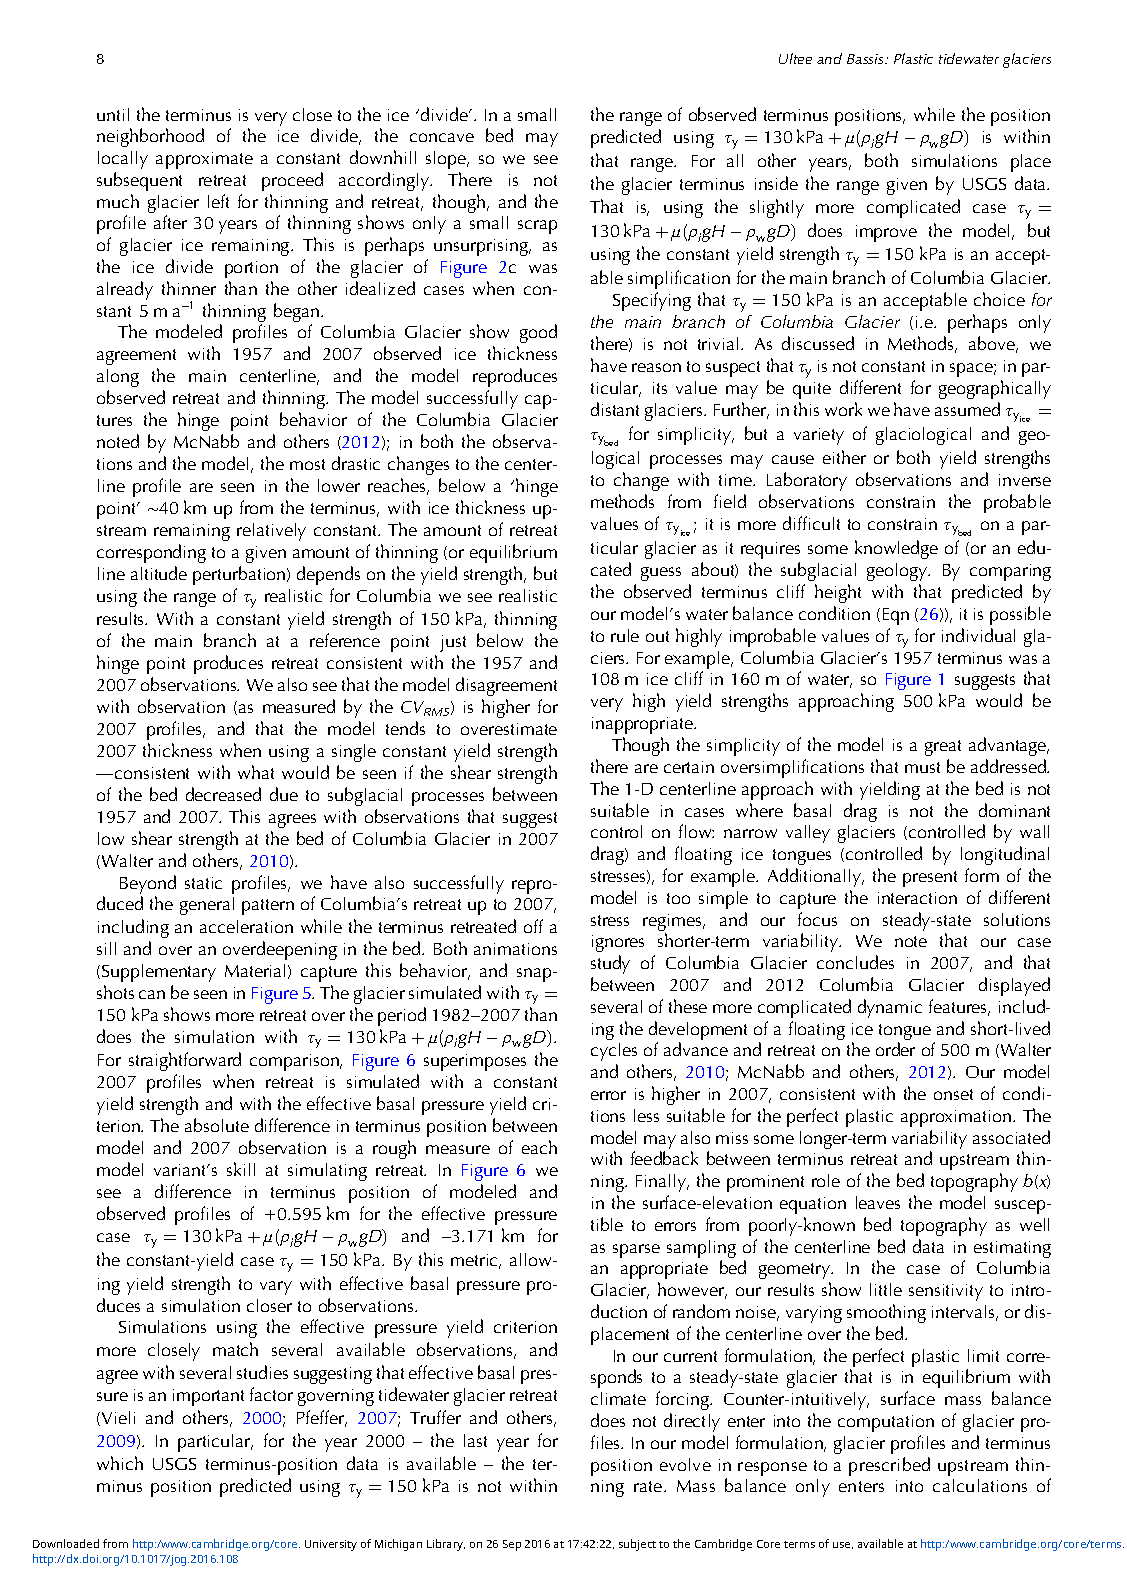 This page has width=1127, height=1594. What do you see at coordinates (159, 573) in the page?
I see `altitude` at bounding box center [159, 573].
